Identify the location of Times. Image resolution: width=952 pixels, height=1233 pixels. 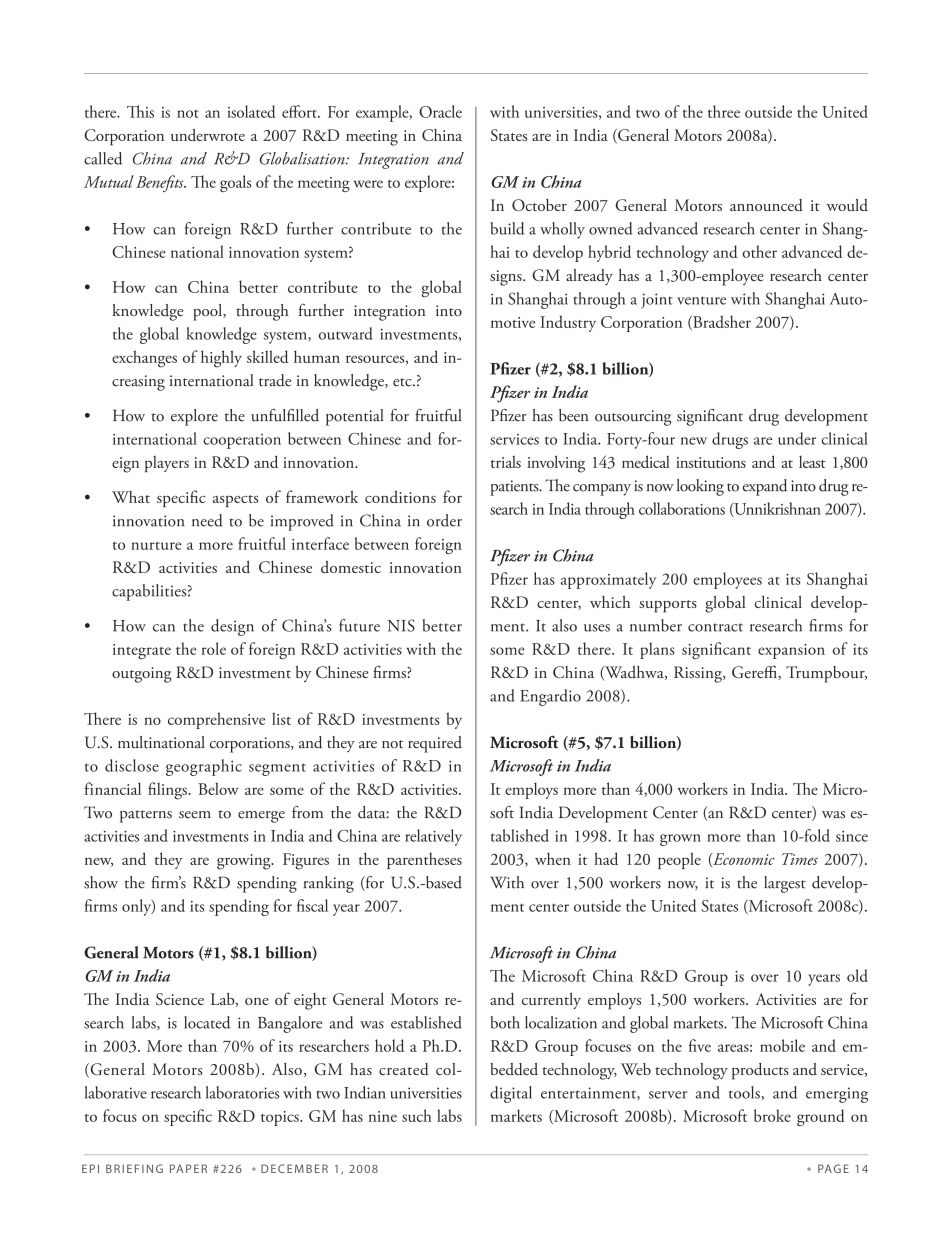
(800, 859).
